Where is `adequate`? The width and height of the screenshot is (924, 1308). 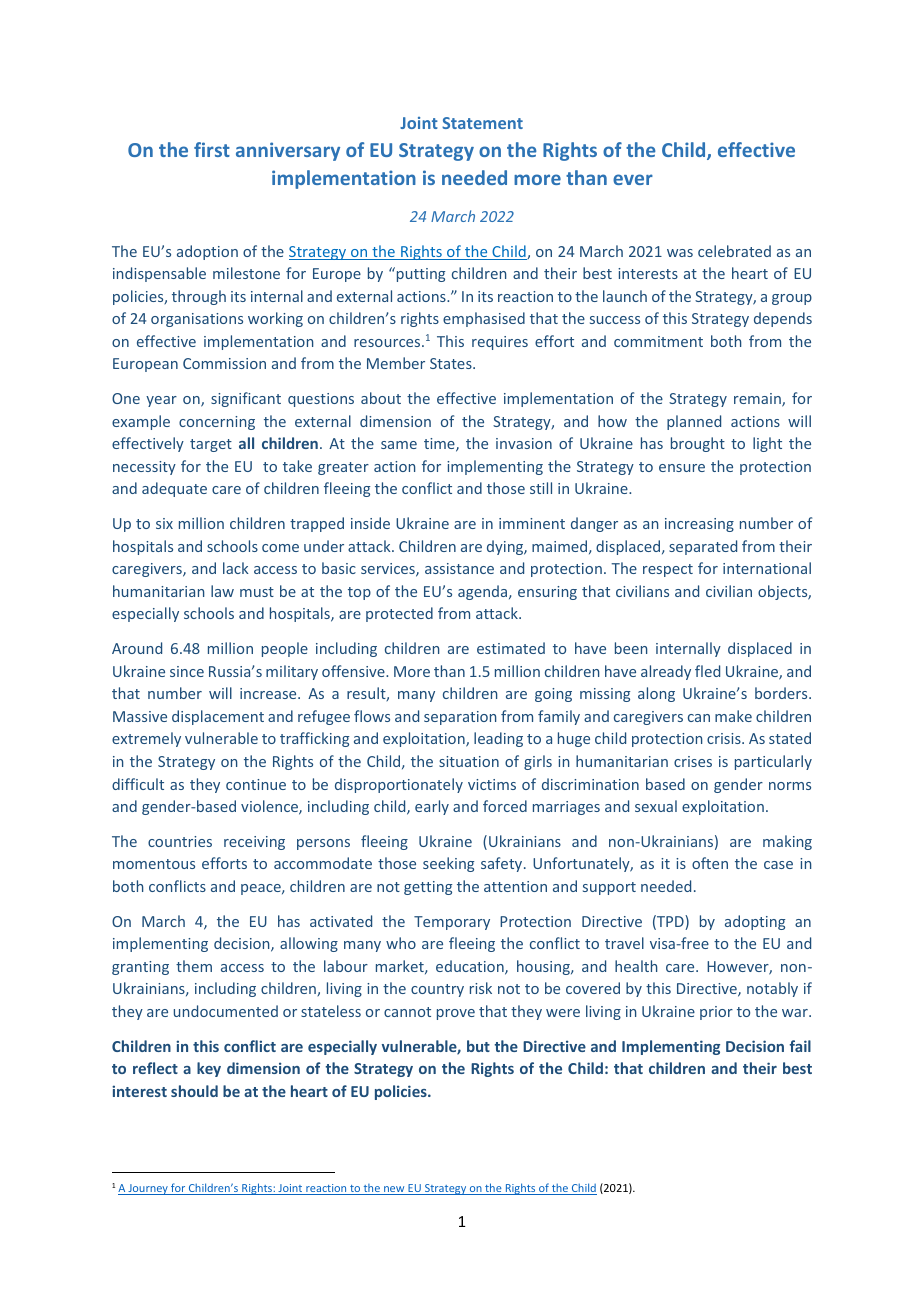
adequate is located at coordinates (174, 489).
